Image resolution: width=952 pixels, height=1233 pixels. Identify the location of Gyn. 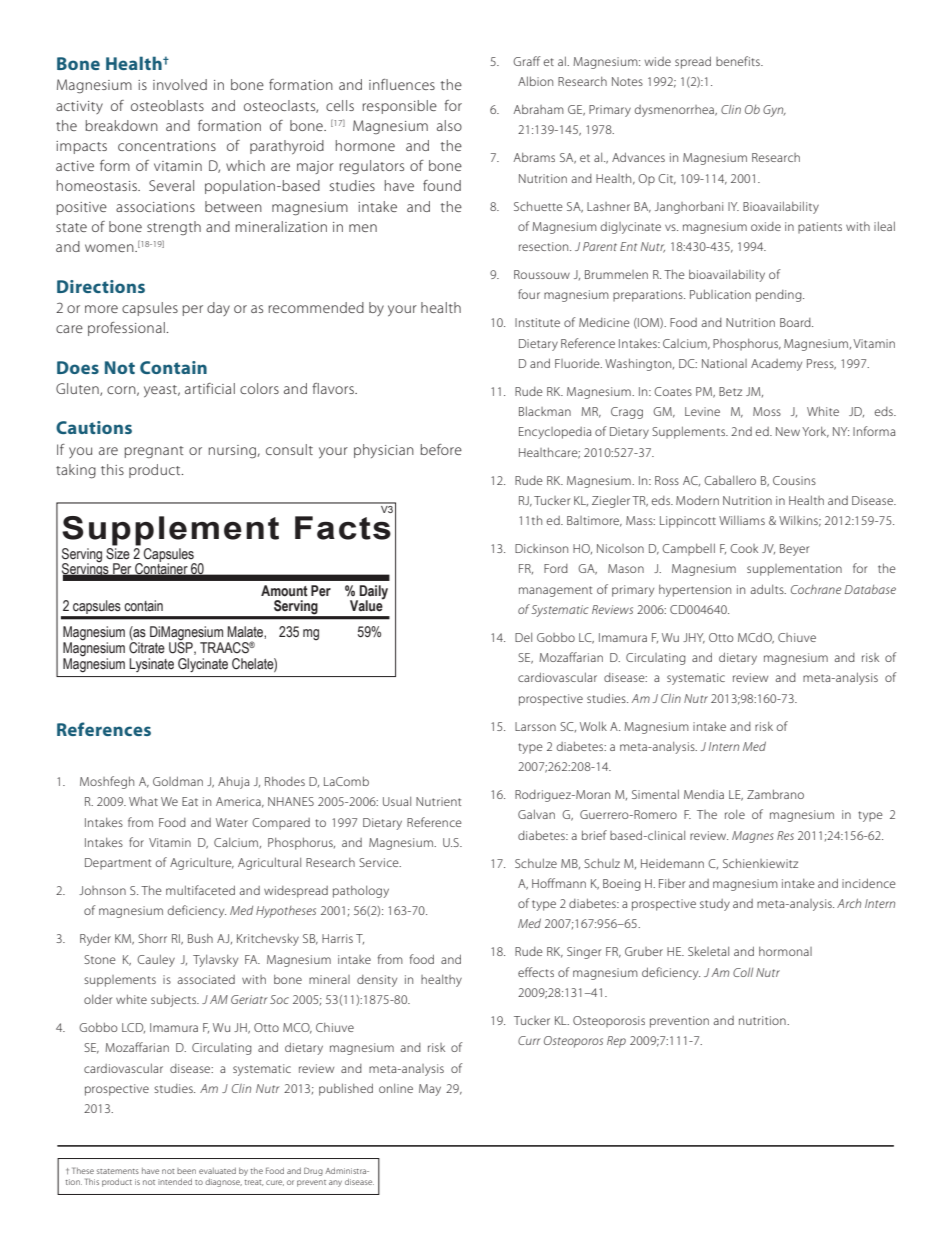
(774, 111).
